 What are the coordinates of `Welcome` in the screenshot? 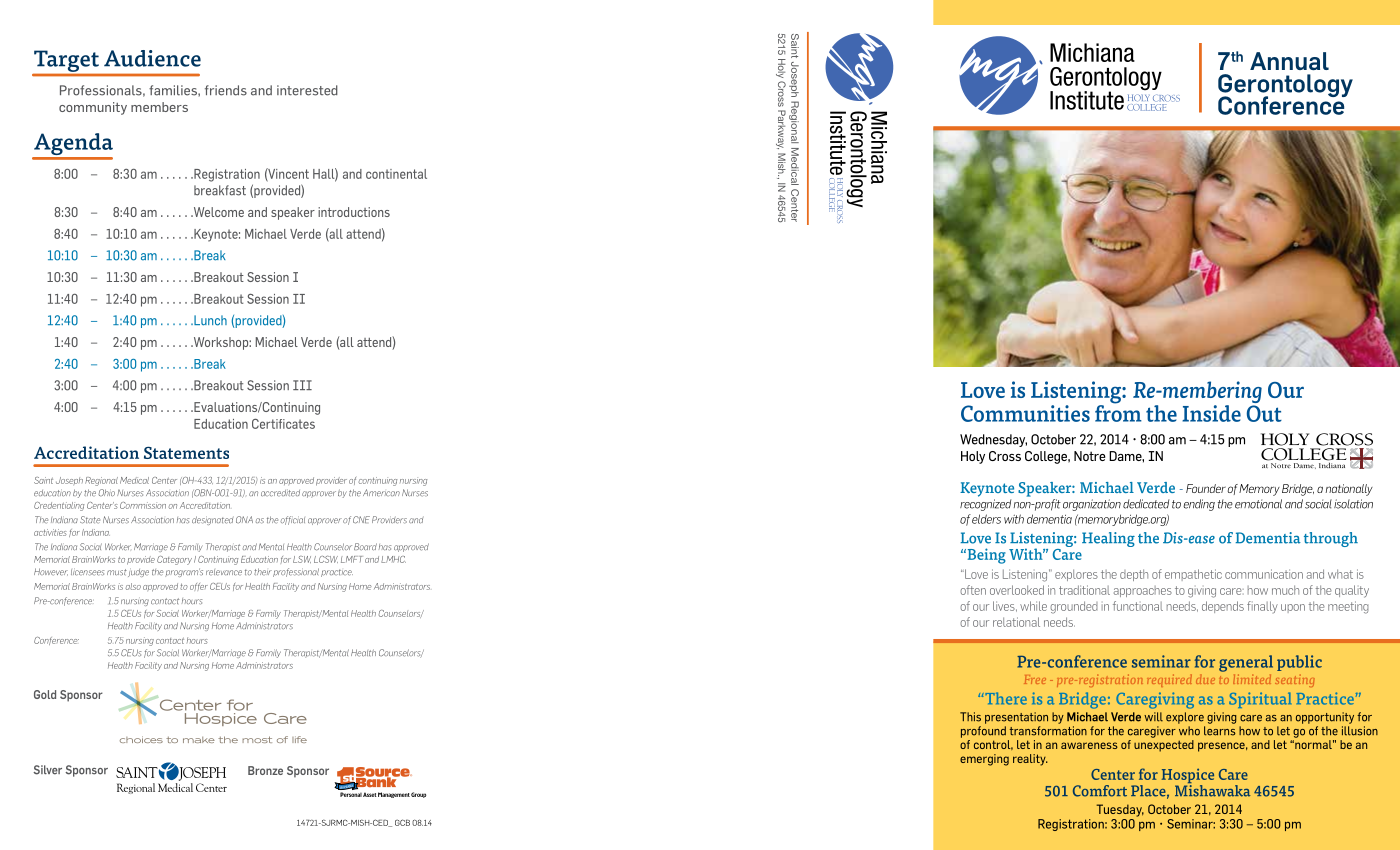 It's located at (217, 212).
